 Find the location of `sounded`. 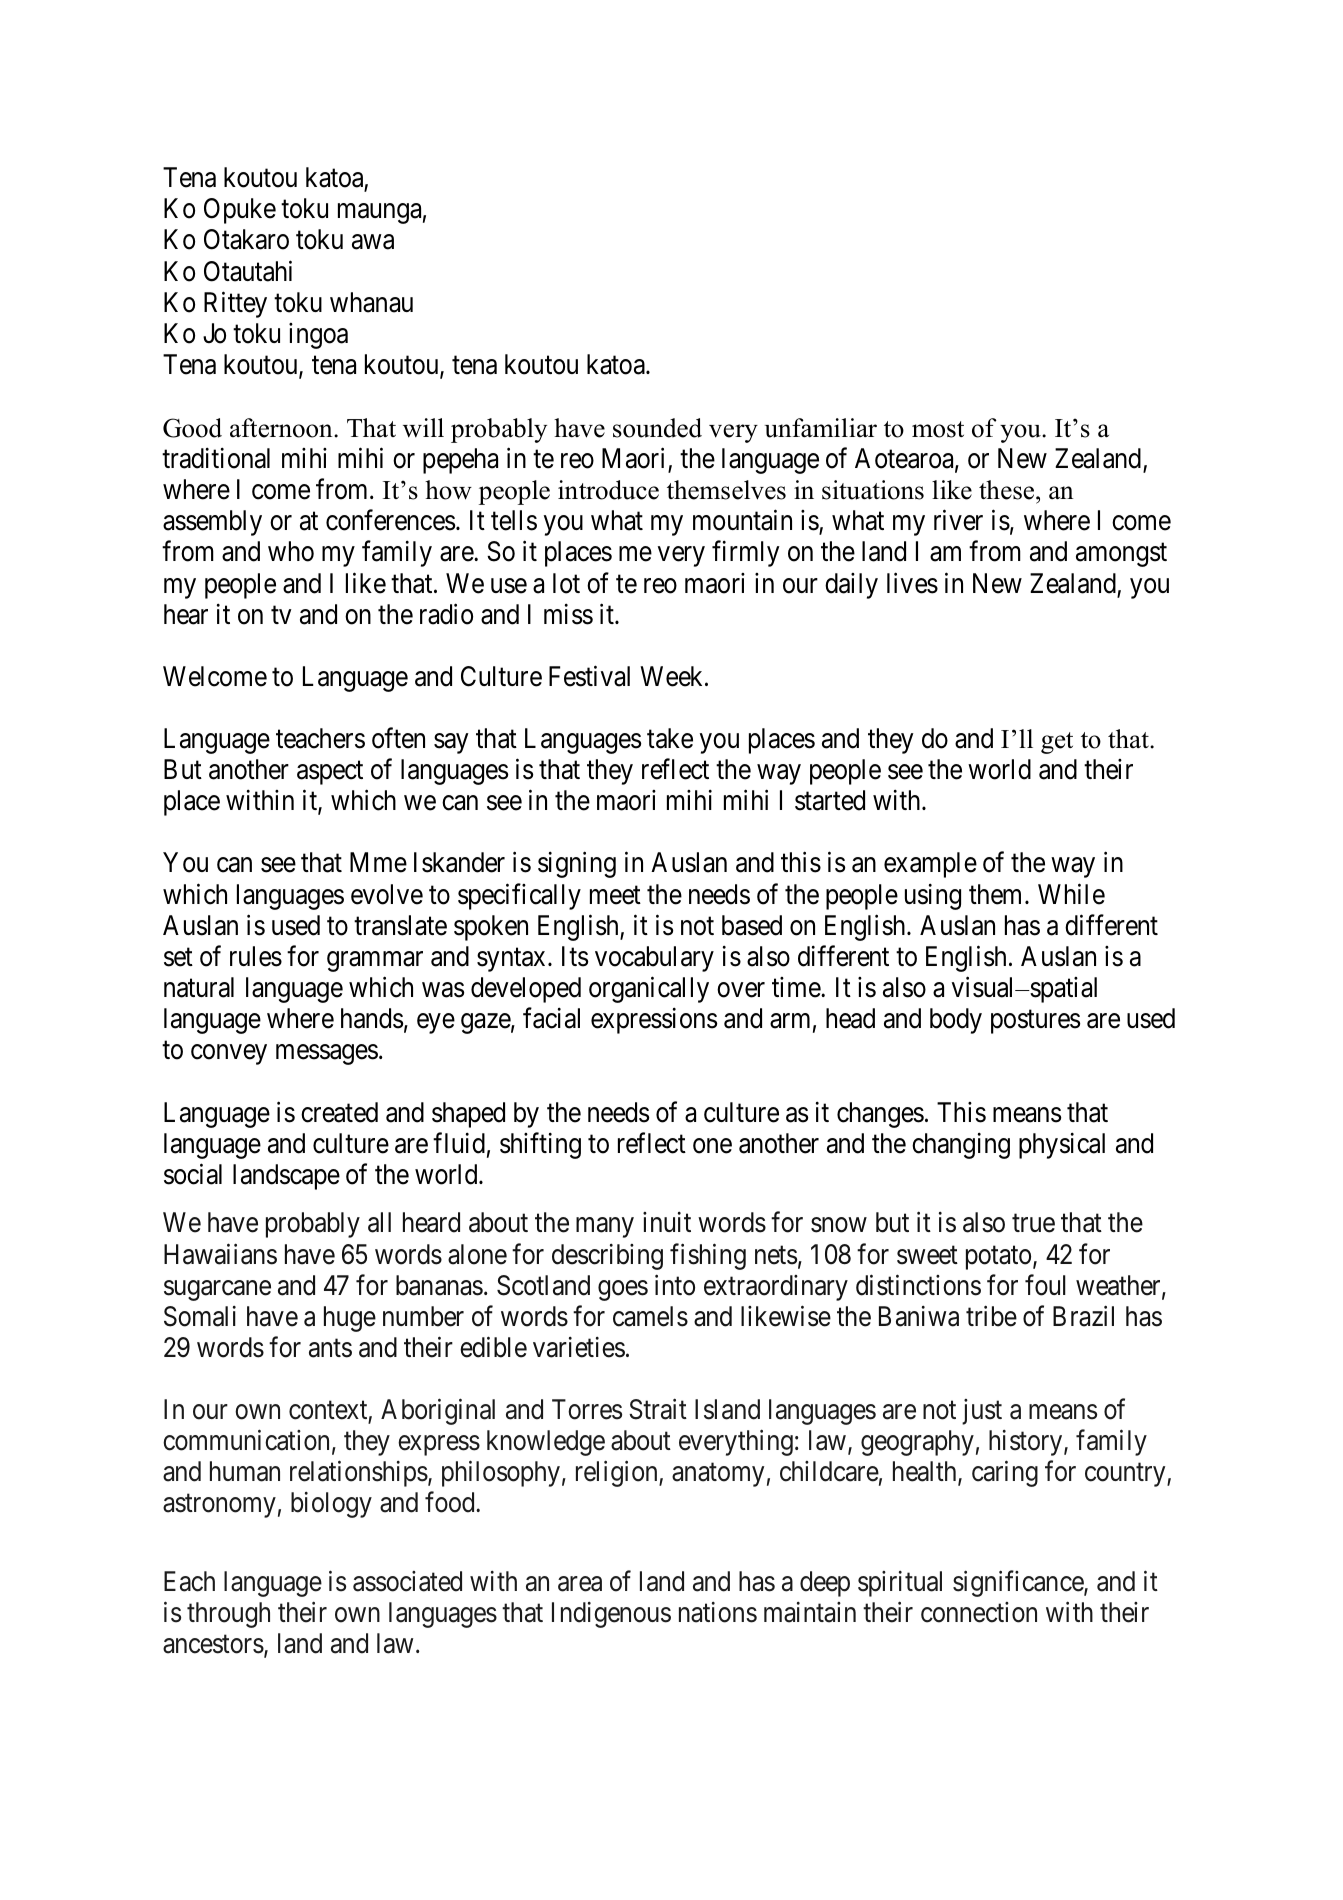

sounded is located at coordinates (657, 428).
